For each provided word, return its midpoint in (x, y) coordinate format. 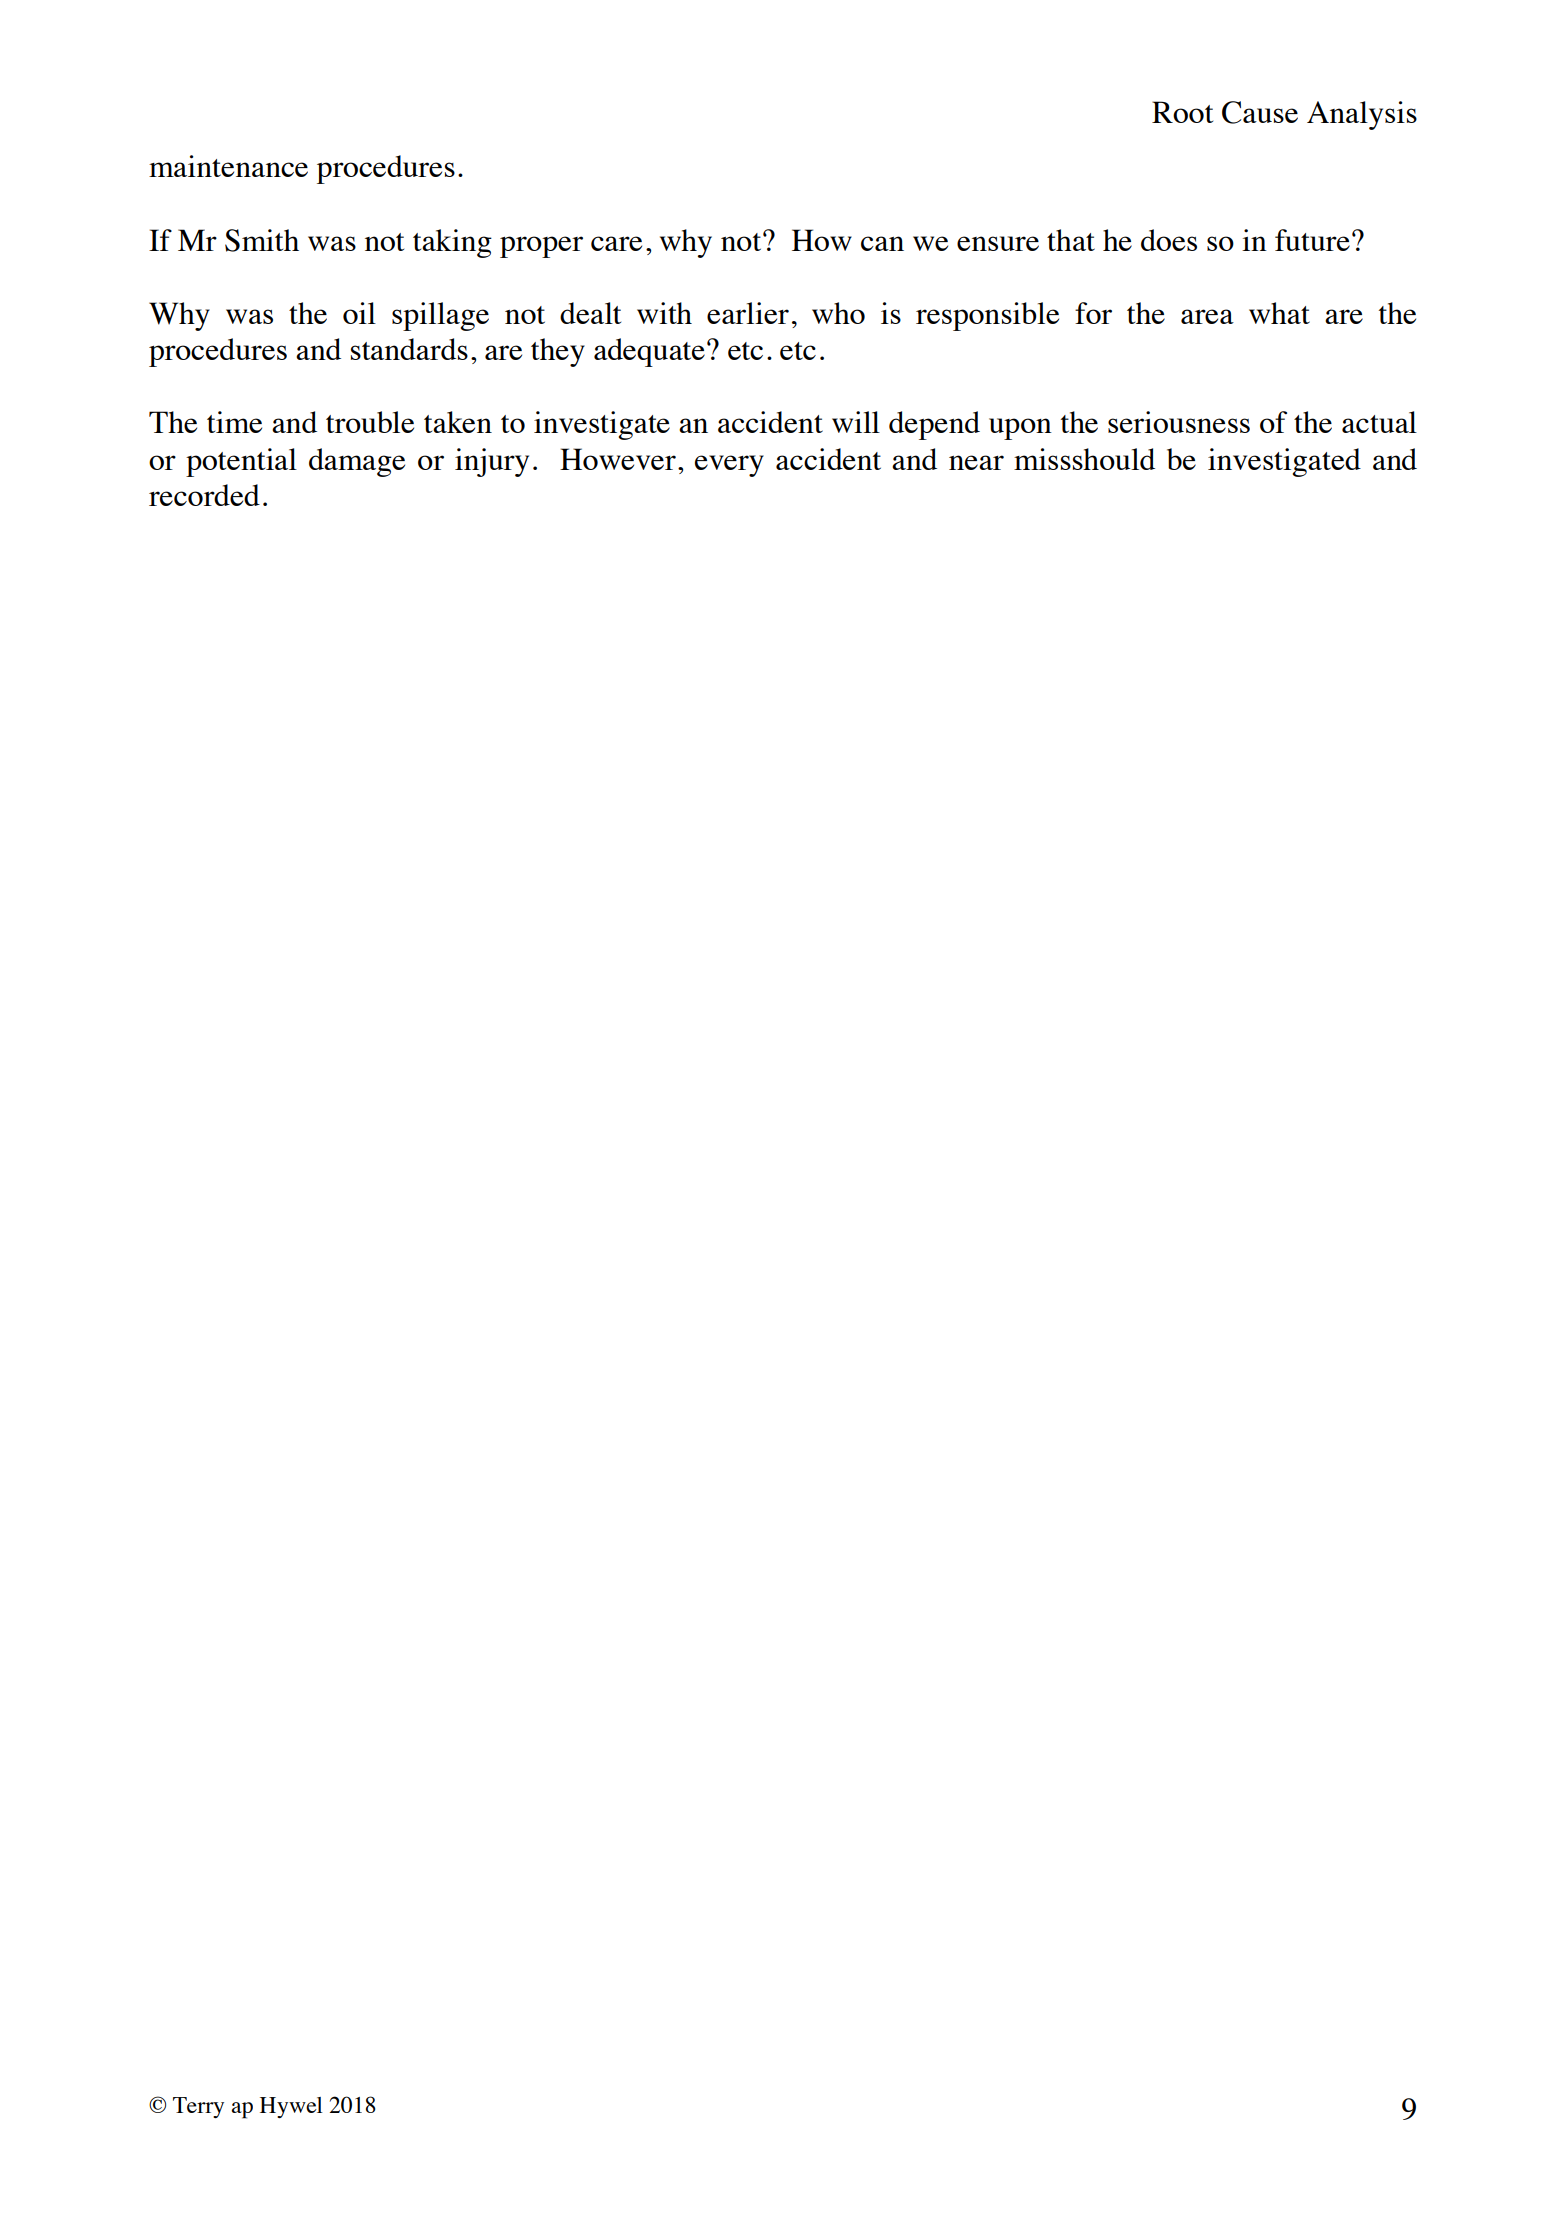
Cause (1260, 112)
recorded (204, 495)
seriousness (1179, 422)
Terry (198, 2107)
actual (1379, 422)
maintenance (228, 166)
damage (357, 462)
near (976, 462)
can (882, 243)
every (729, 466)
